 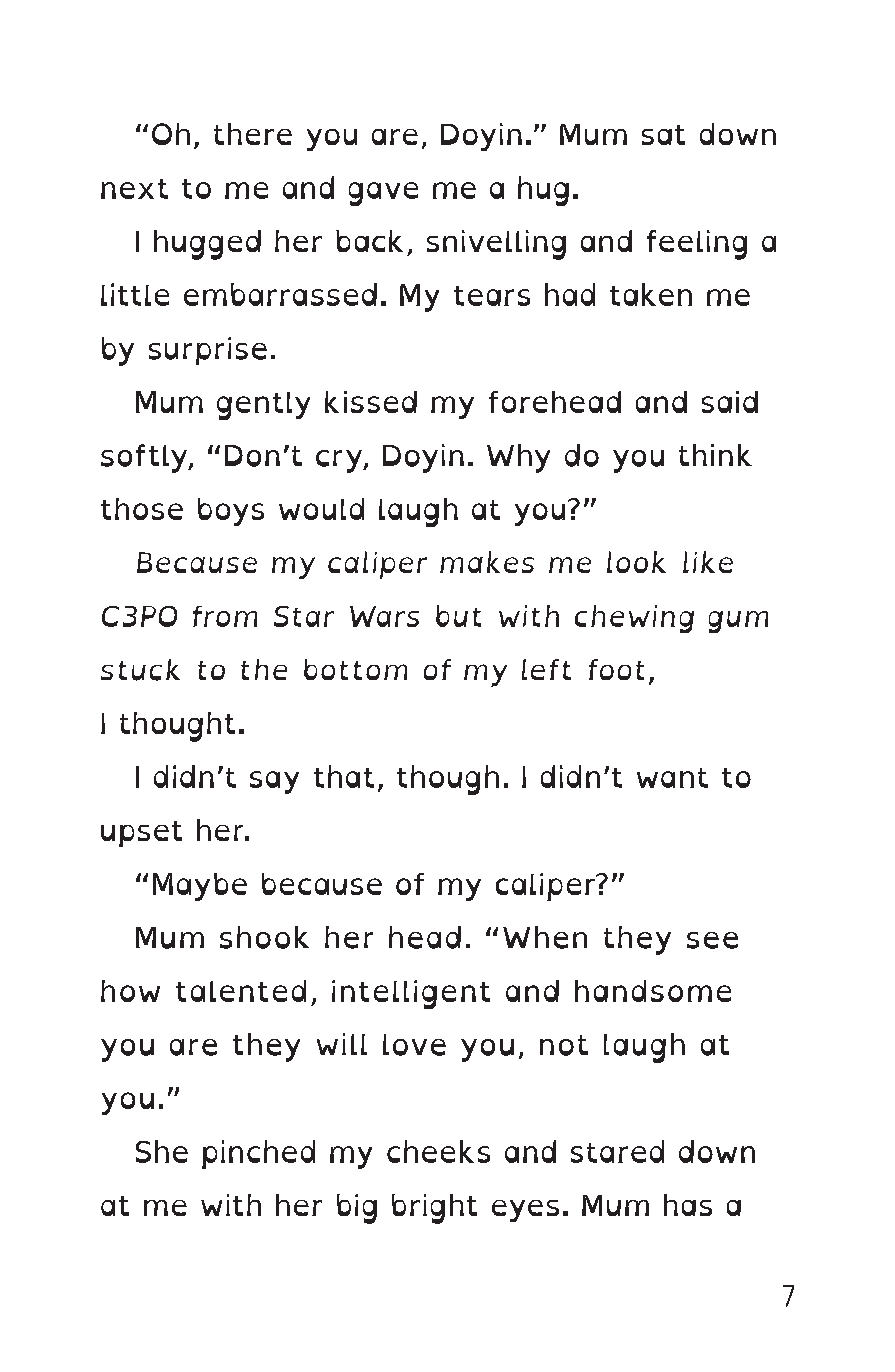 I want to click on She, so click(x=162, y=1151).
